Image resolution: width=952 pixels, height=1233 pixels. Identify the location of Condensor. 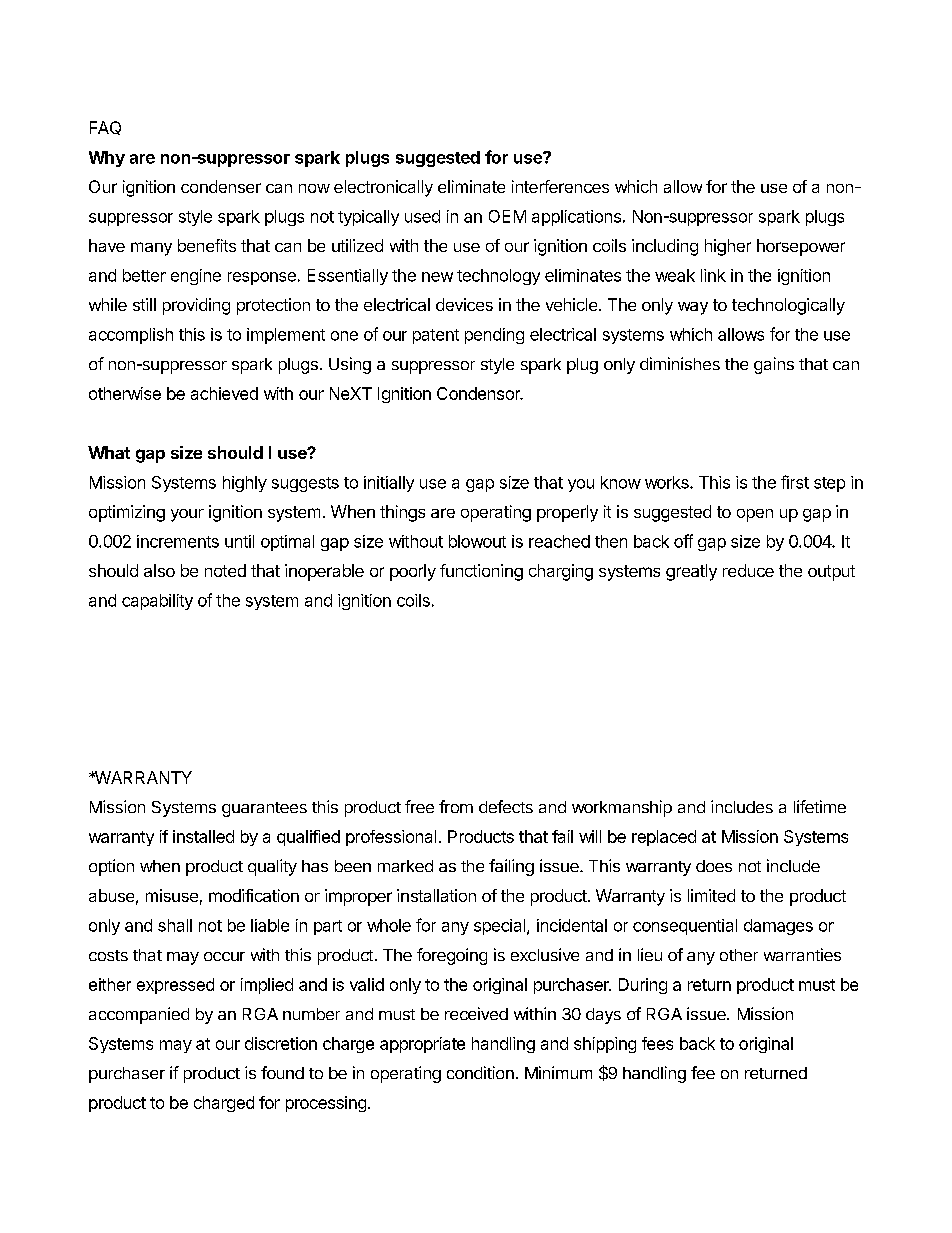
(479, 393).
